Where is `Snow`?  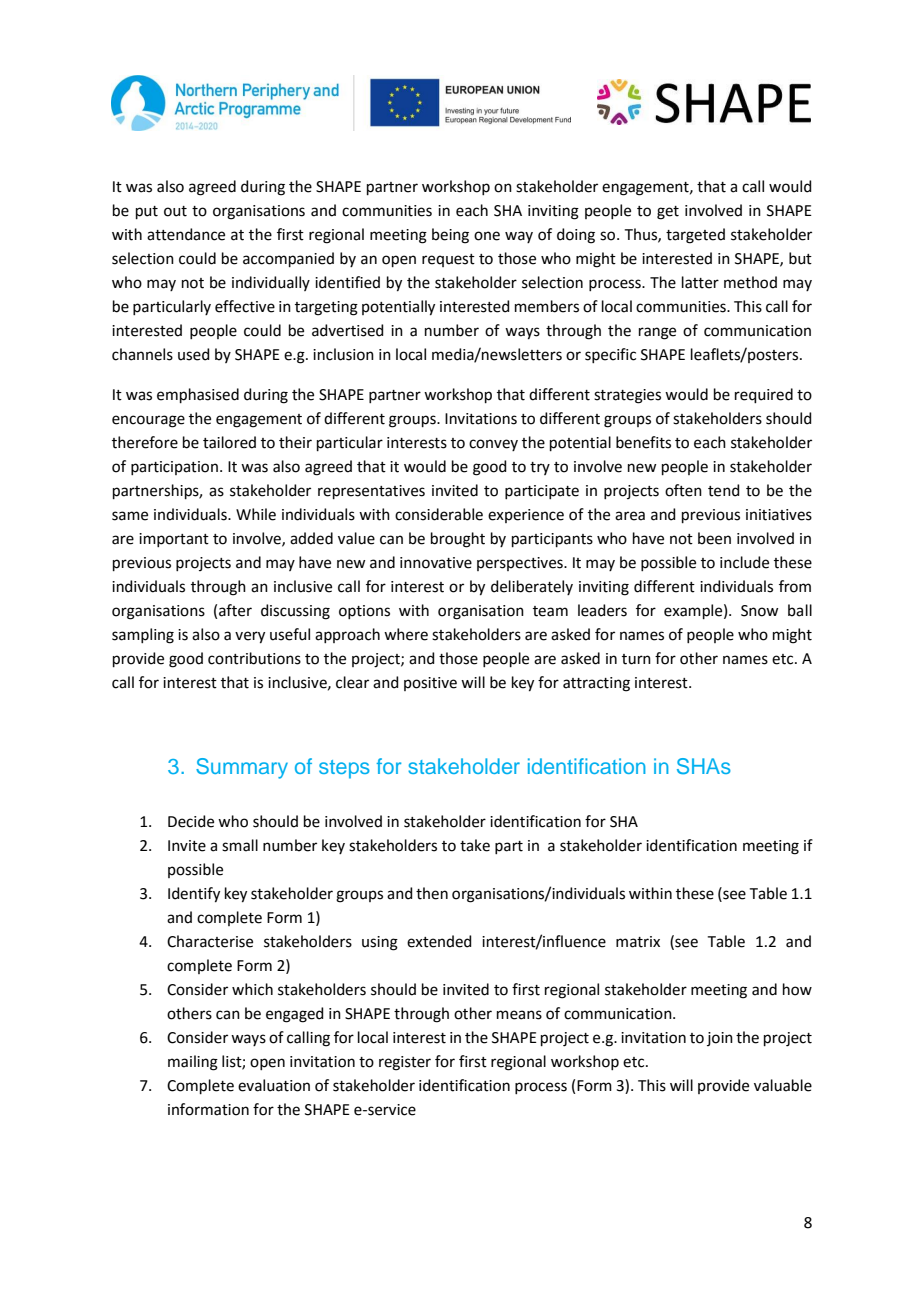 Snow is located at coordinates (759, 611).
